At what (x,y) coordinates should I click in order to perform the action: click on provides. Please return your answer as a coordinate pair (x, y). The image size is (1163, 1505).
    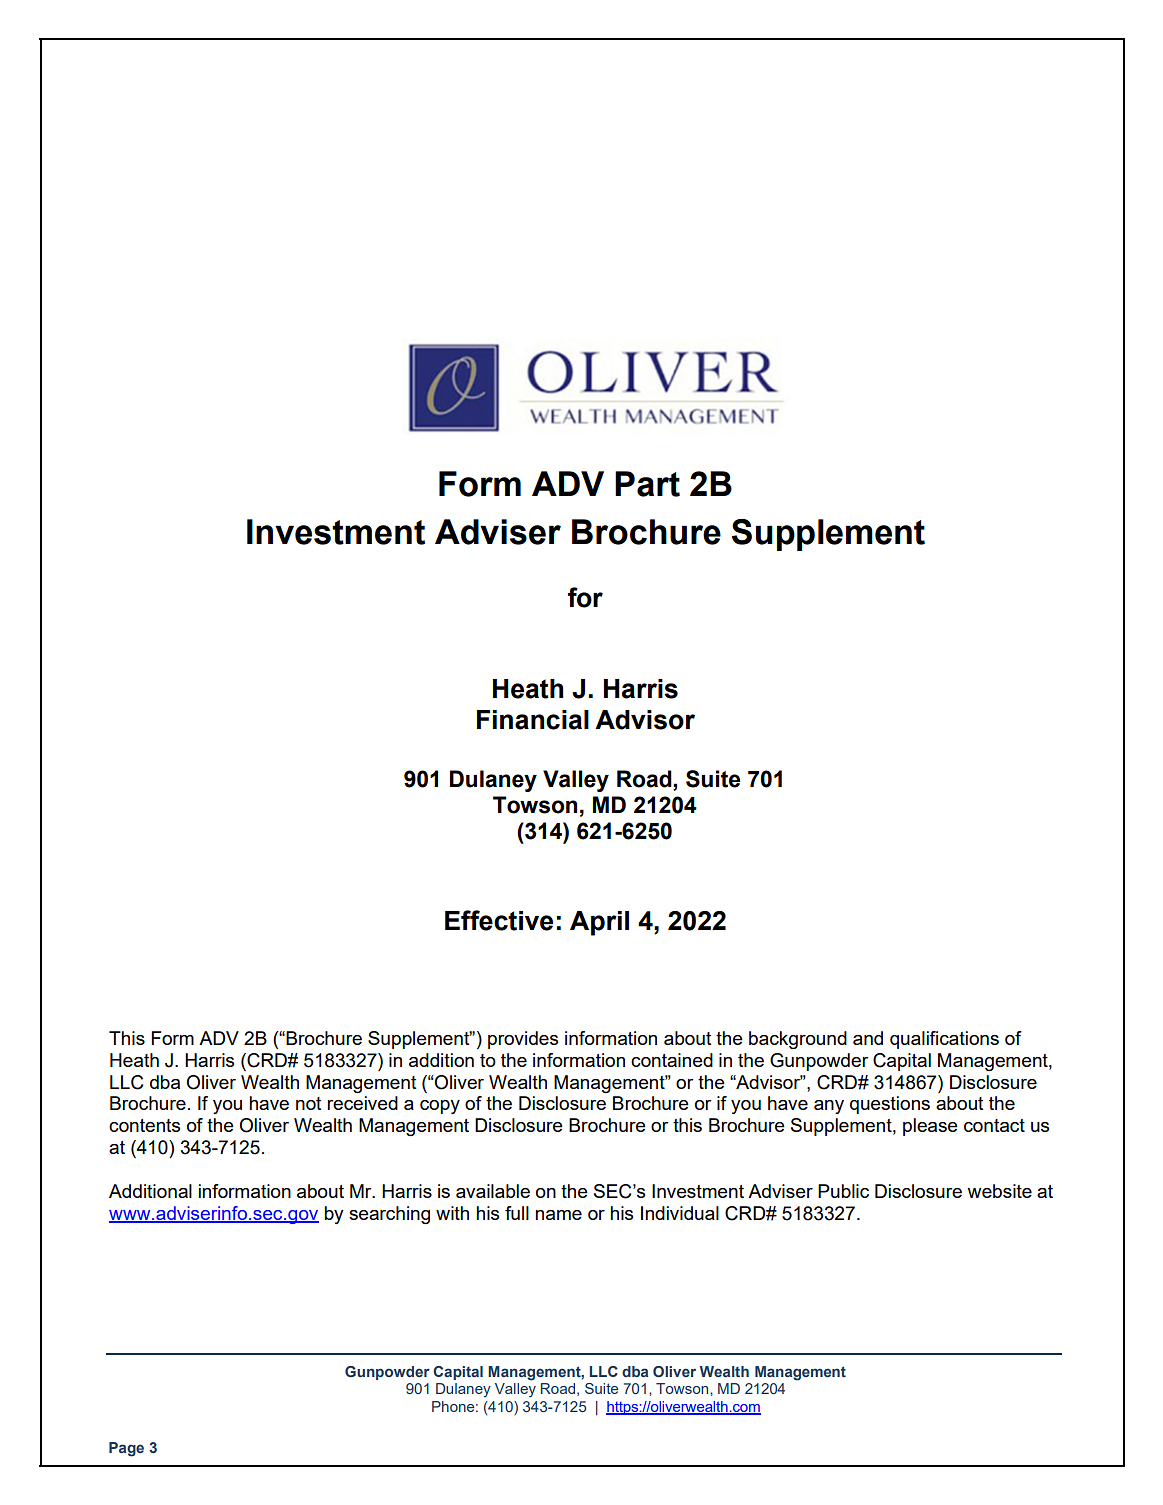
    Looking at the image, I should click on (523, 1040).
